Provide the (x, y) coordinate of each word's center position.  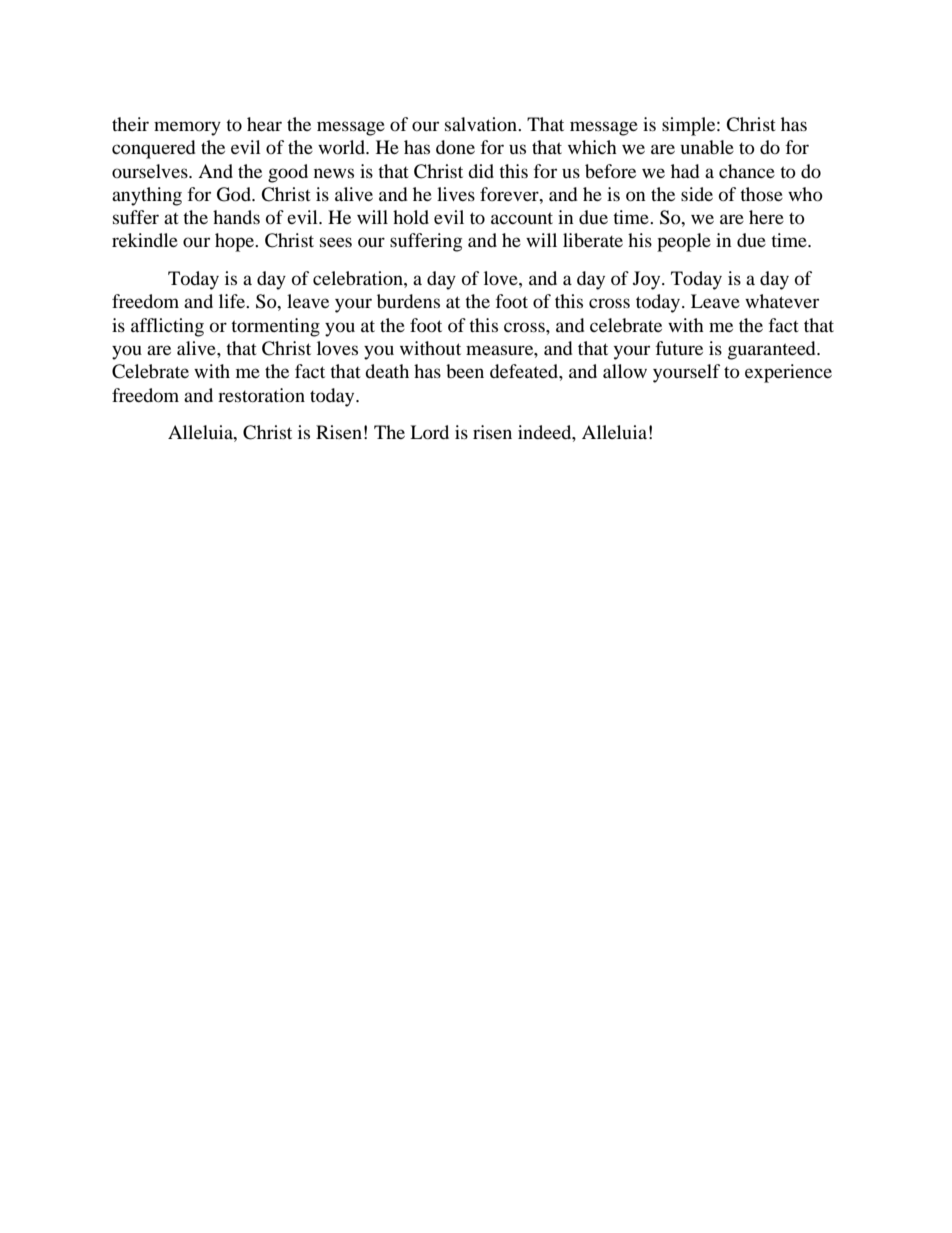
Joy (648, 280)
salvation (482, 124)
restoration (261, 395)
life (233, 301)
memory (187, 128)
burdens (408, 301)
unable (707, 147)
